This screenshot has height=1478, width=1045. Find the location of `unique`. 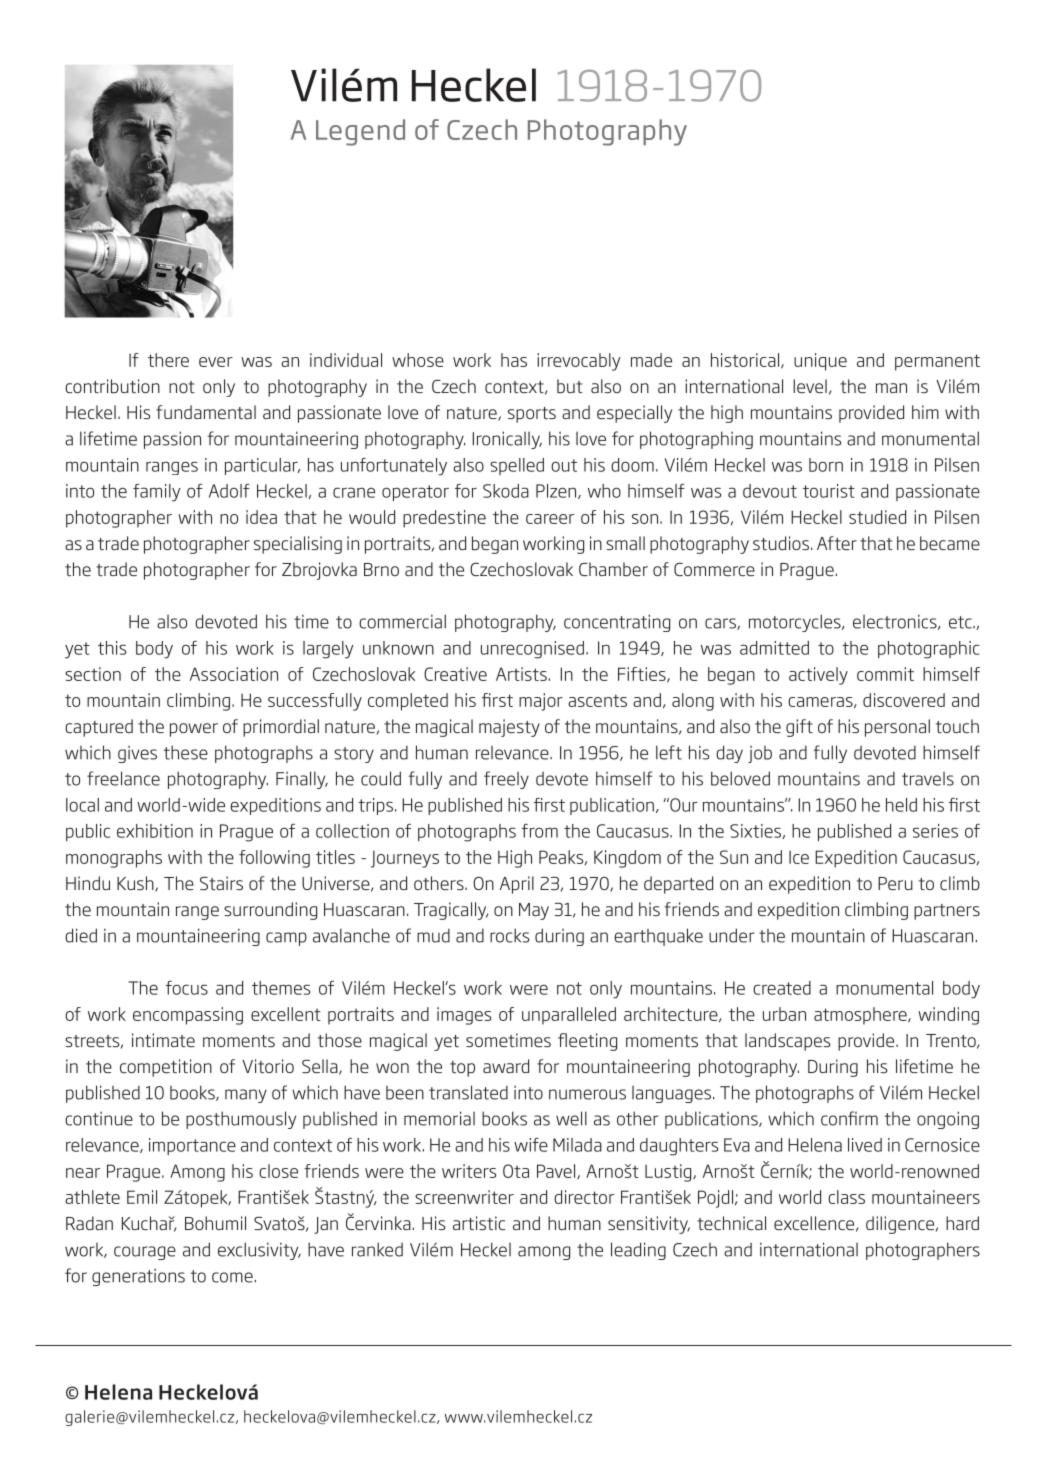

unique is located at coordinates (820, 362).
